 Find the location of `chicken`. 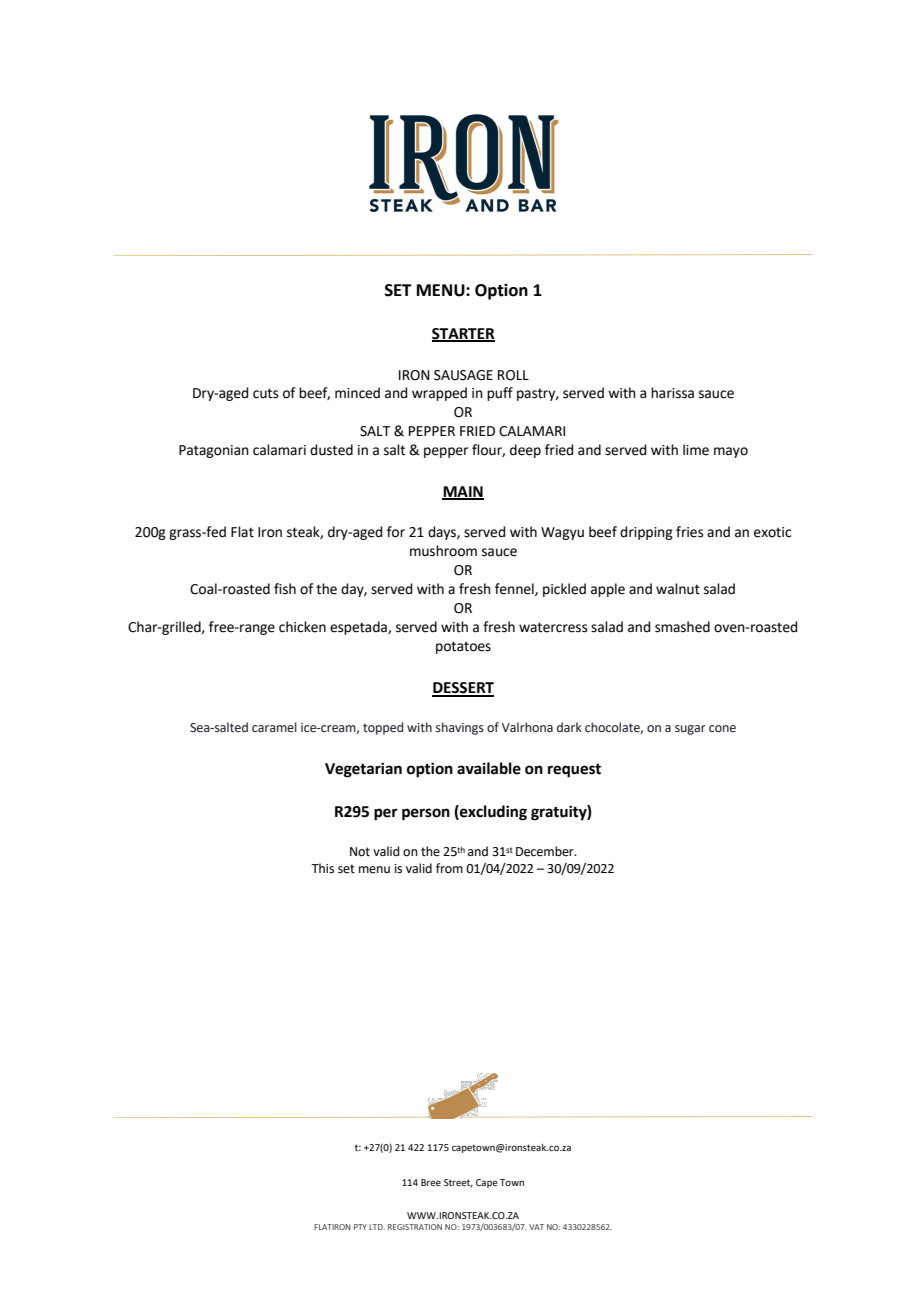

chicken is located at coordinates (302, 627).
